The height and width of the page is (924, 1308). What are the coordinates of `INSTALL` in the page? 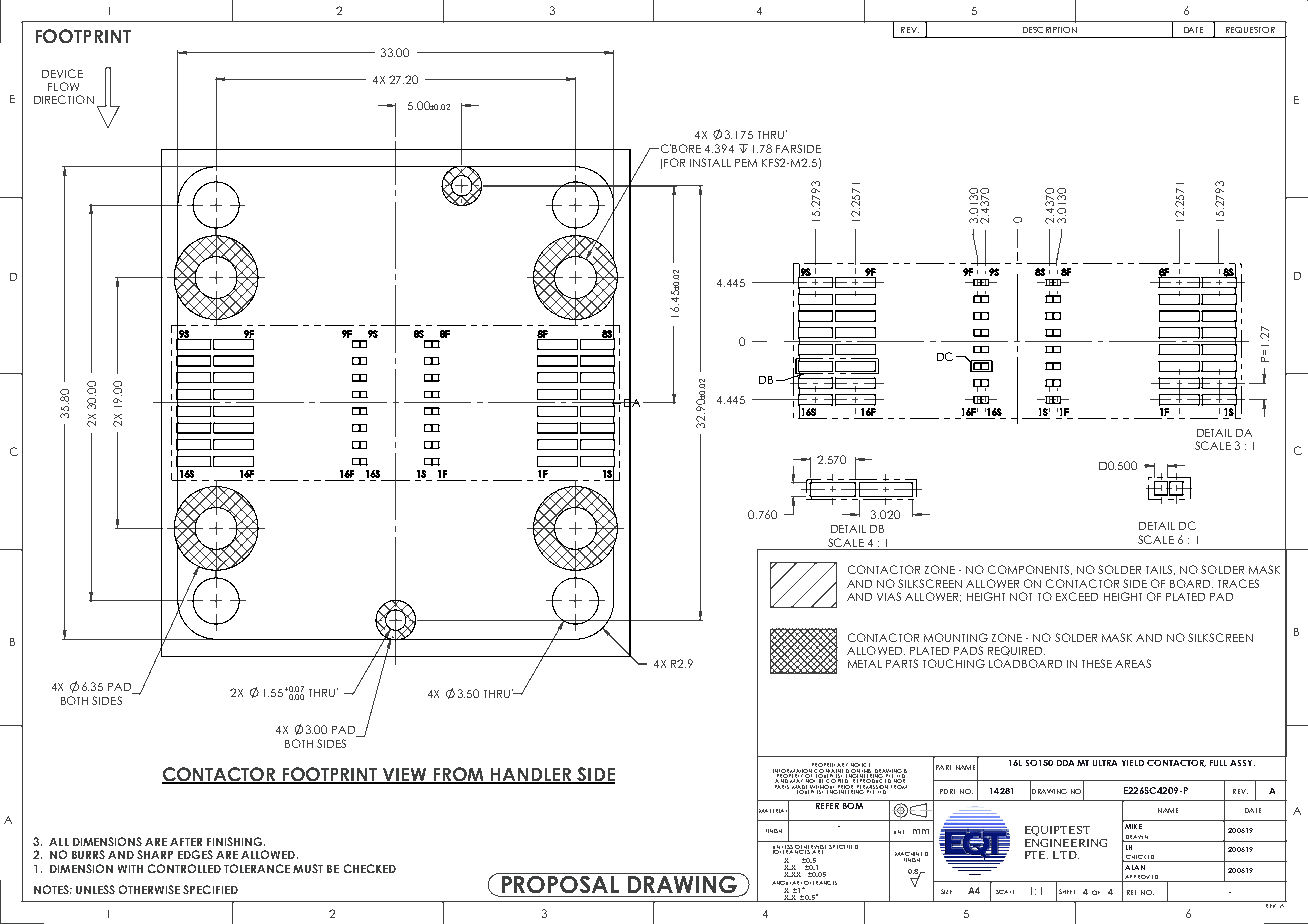 It's located at (710, 162).
